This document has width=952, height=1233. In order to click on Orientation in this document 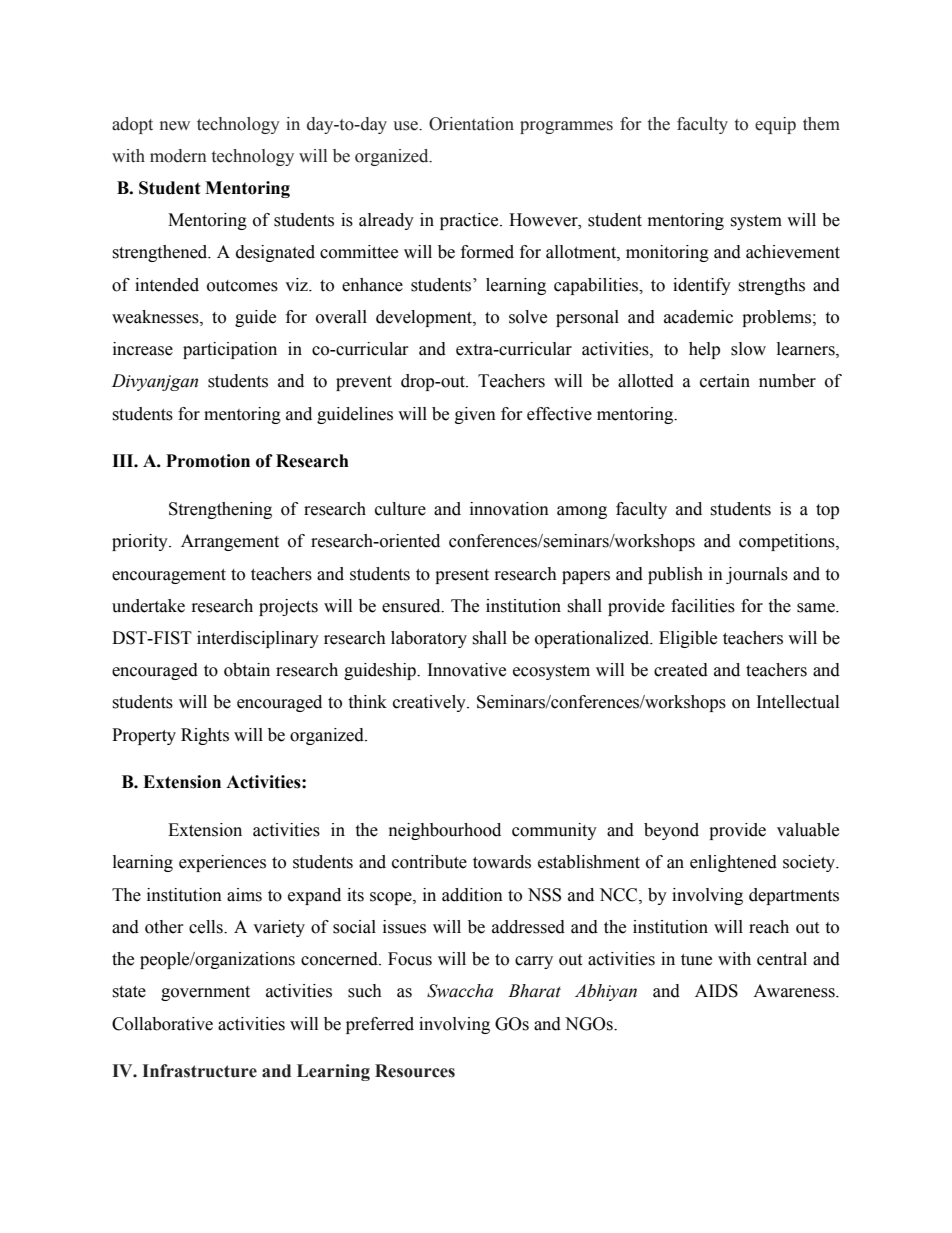, I will do `click(471, 124)`.
